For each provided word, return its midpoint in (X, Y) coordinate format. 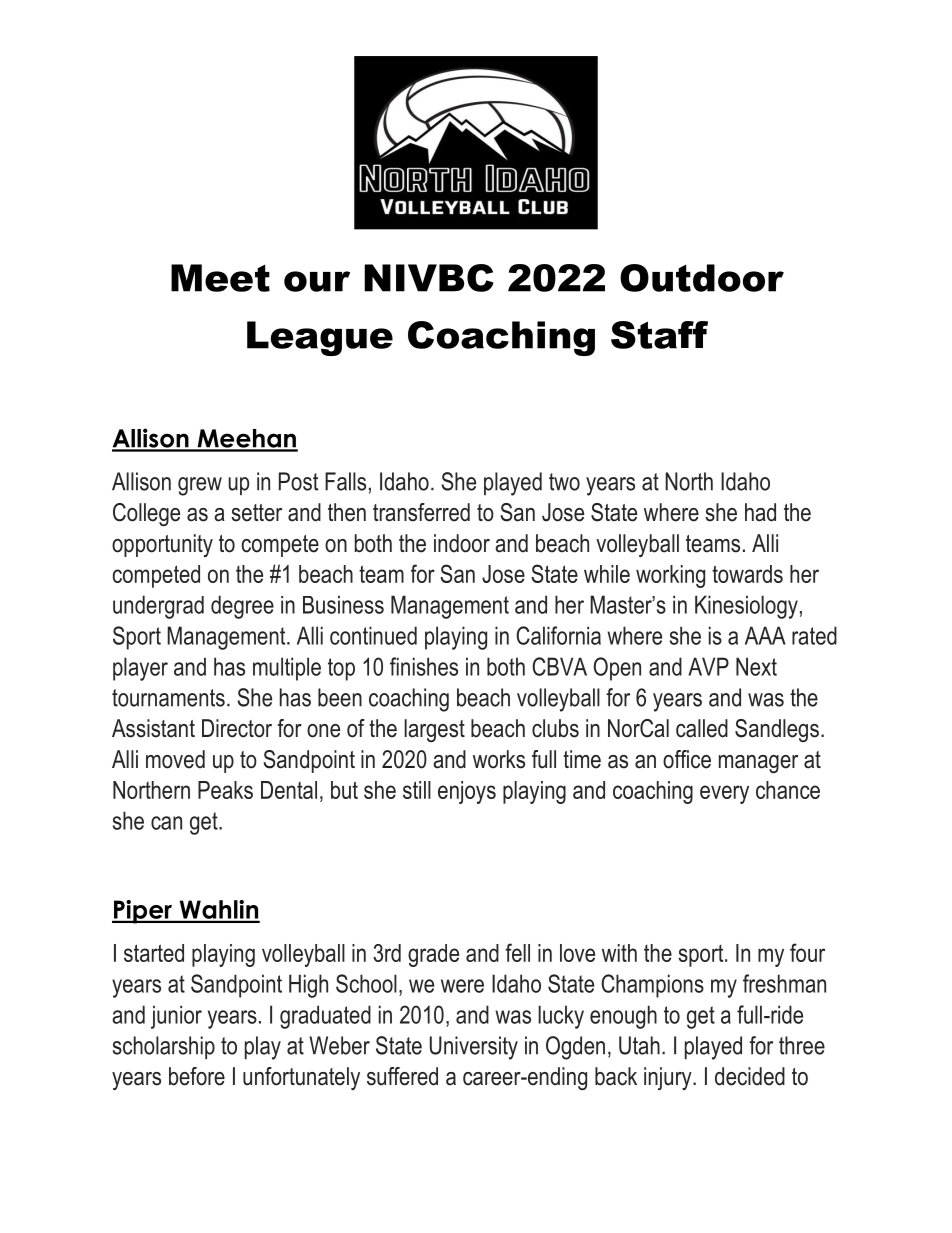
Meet (220, 278)
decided (750, 1076)
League (320, 338)
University (474, 1048)
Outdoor (702, 278)
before (197, 1076)
